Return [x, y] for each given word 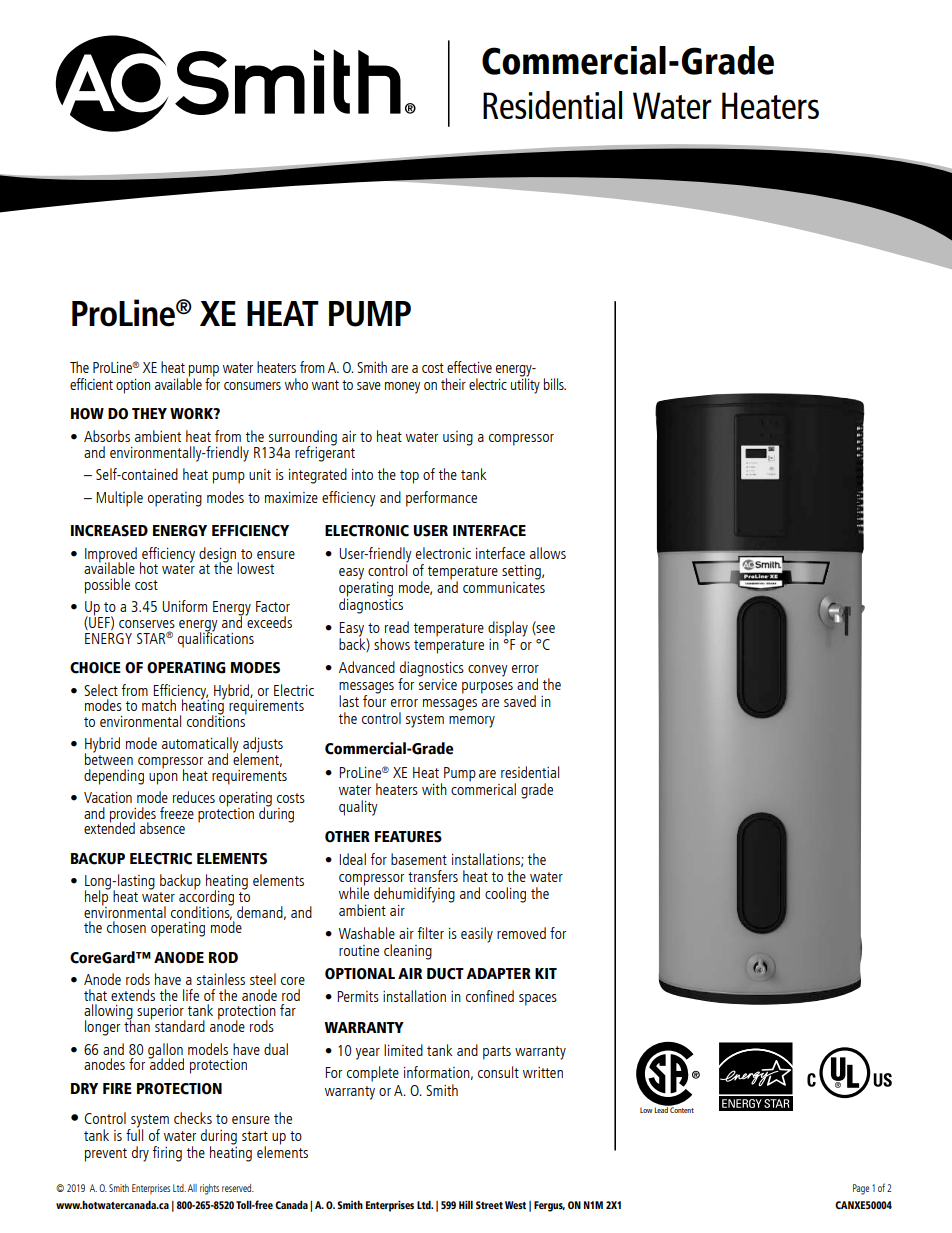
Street [489, 1205]
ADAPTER [498, 973]
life [191, 995]
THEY [149, 413]
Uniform [184, 606]
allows [548, 553]
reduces [194, 797]
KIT [546, 973]
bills [555, 384]
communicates [504, 586]
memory [472, 722]
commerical [483, 788]
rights [209, 1189]
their [453, 384]
